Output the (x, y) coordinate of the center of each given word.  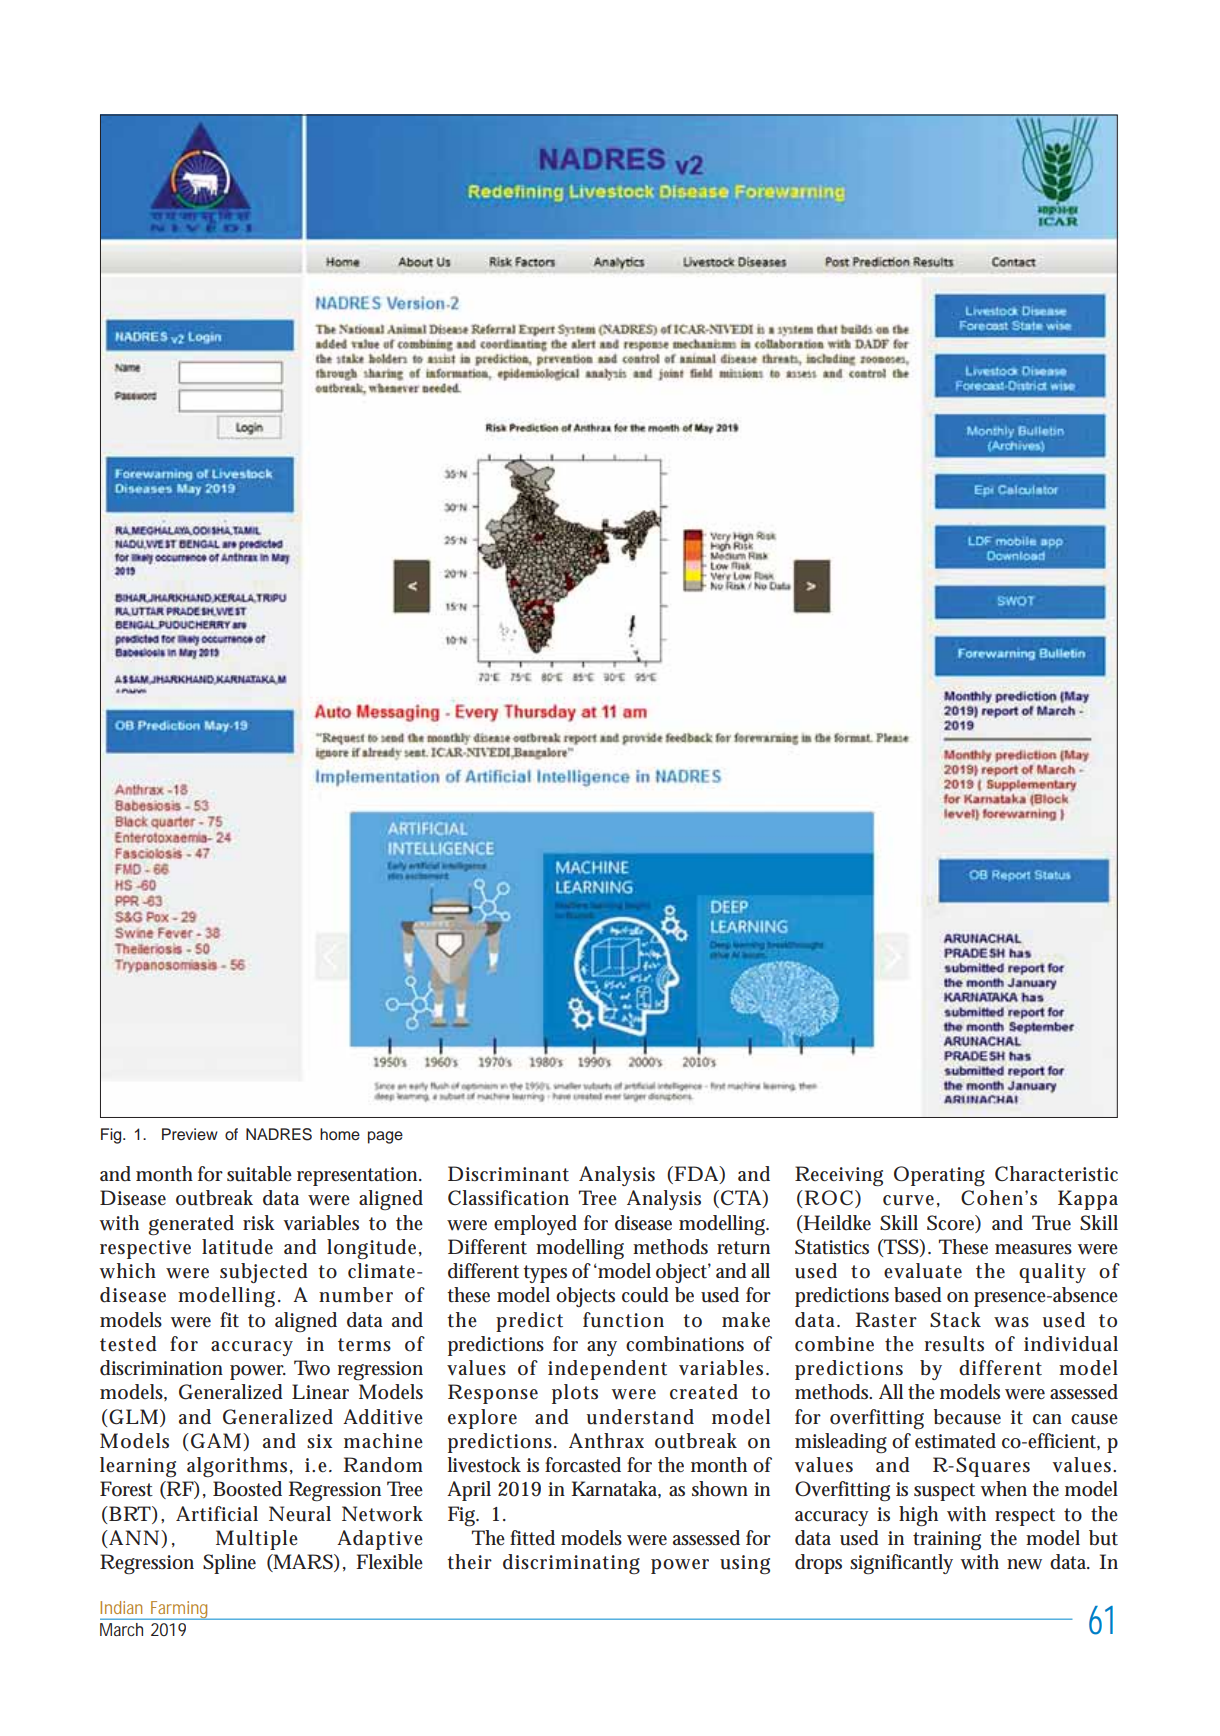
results (954, 1344)
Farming (179, 1610)
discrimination (161, 1368)
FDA (695, 1175)
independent (607, 1370)
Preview (190, 1134)
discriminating (571, 1564)
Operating (939, 1176)
